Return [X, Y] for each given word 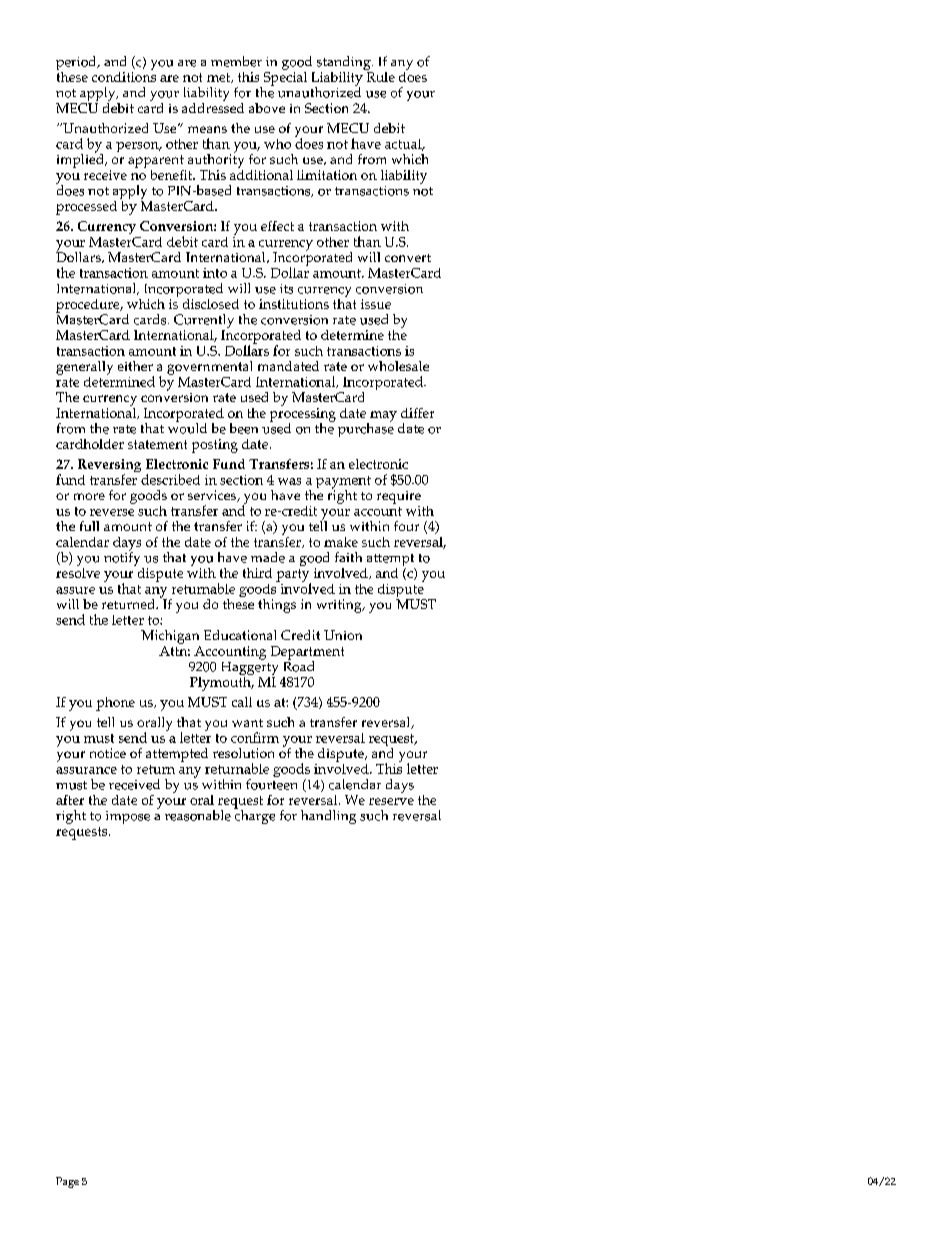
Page [67, 1182]
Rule [379, 75]
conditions [124, 75]
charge [254, 816]
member [236, 61]
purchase [366, 429]
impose [128, 817]
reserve [391, 801]
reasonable [198, 815]
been [244, 428]
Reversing [109, 467]
